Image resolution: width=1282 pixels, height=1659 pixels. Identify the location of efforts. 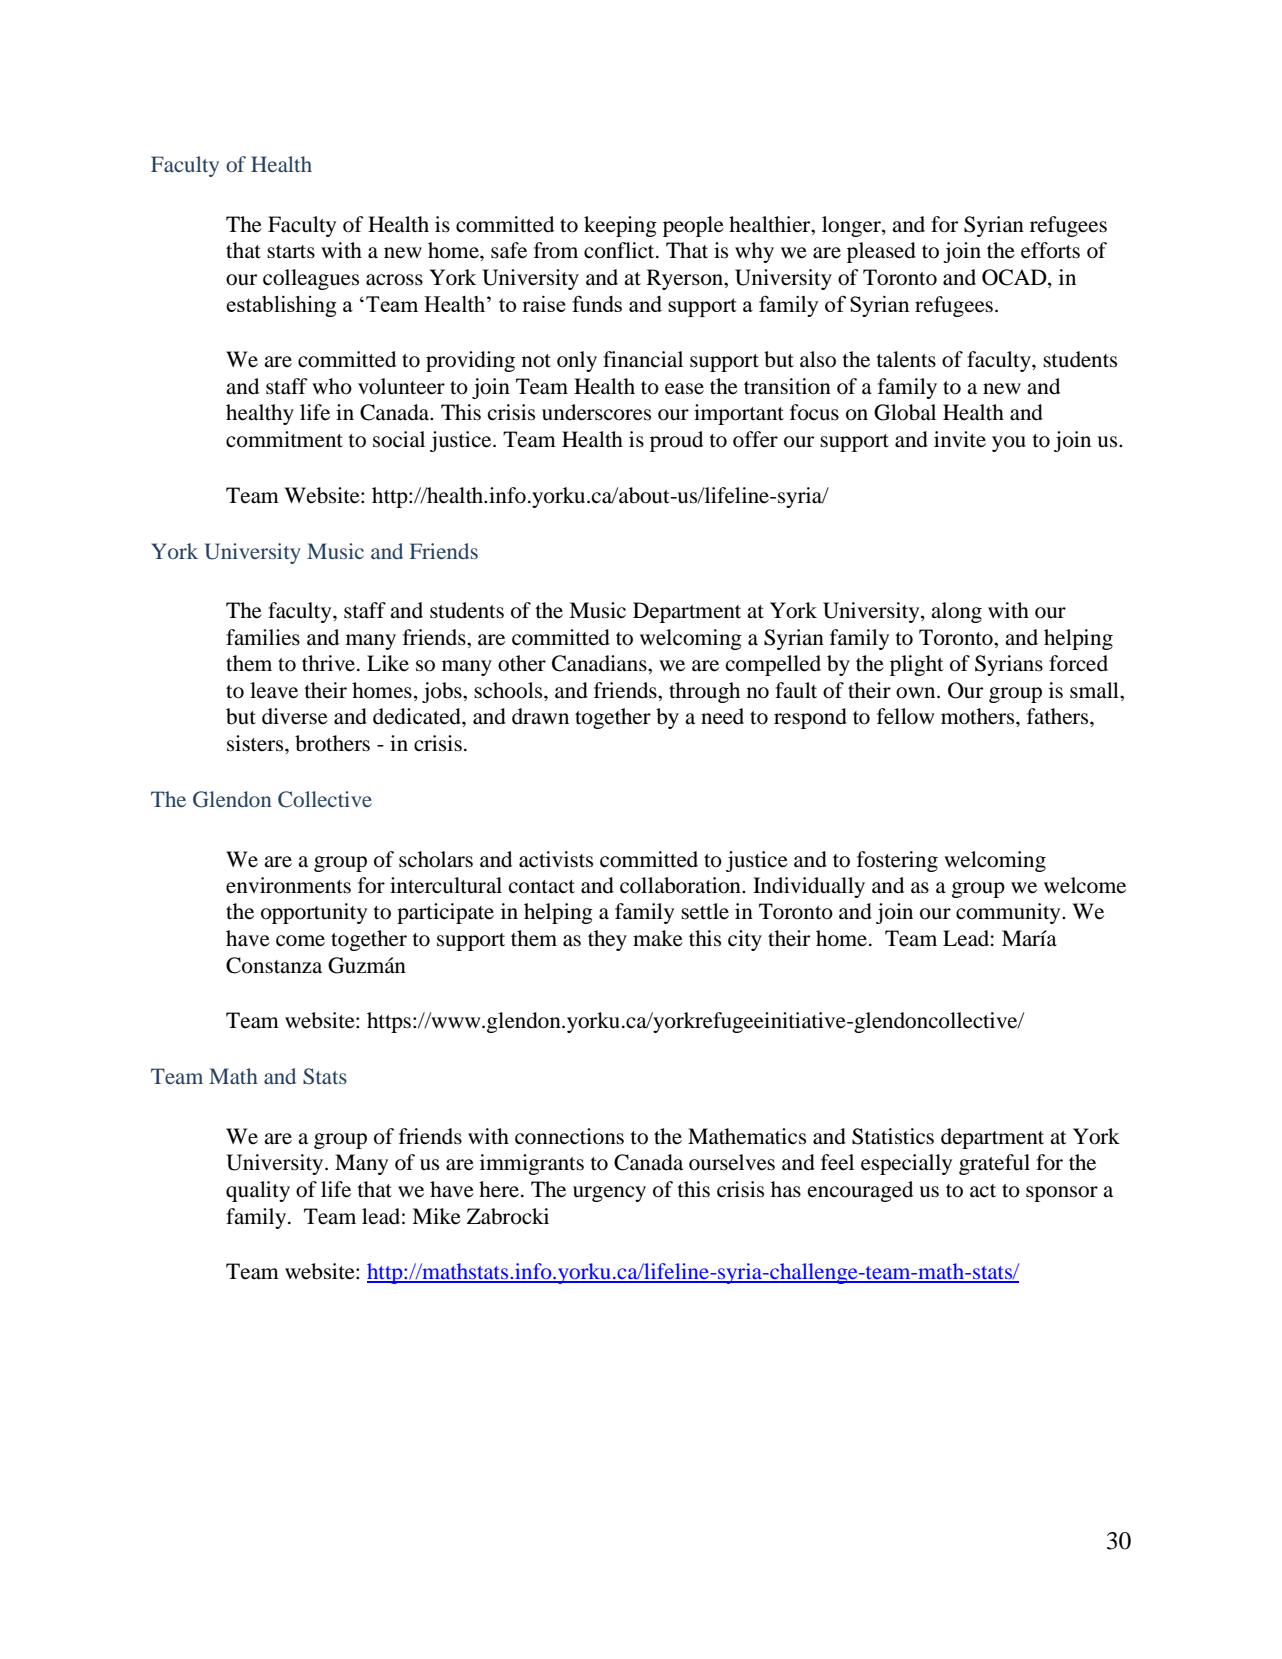
(1050, 250).
